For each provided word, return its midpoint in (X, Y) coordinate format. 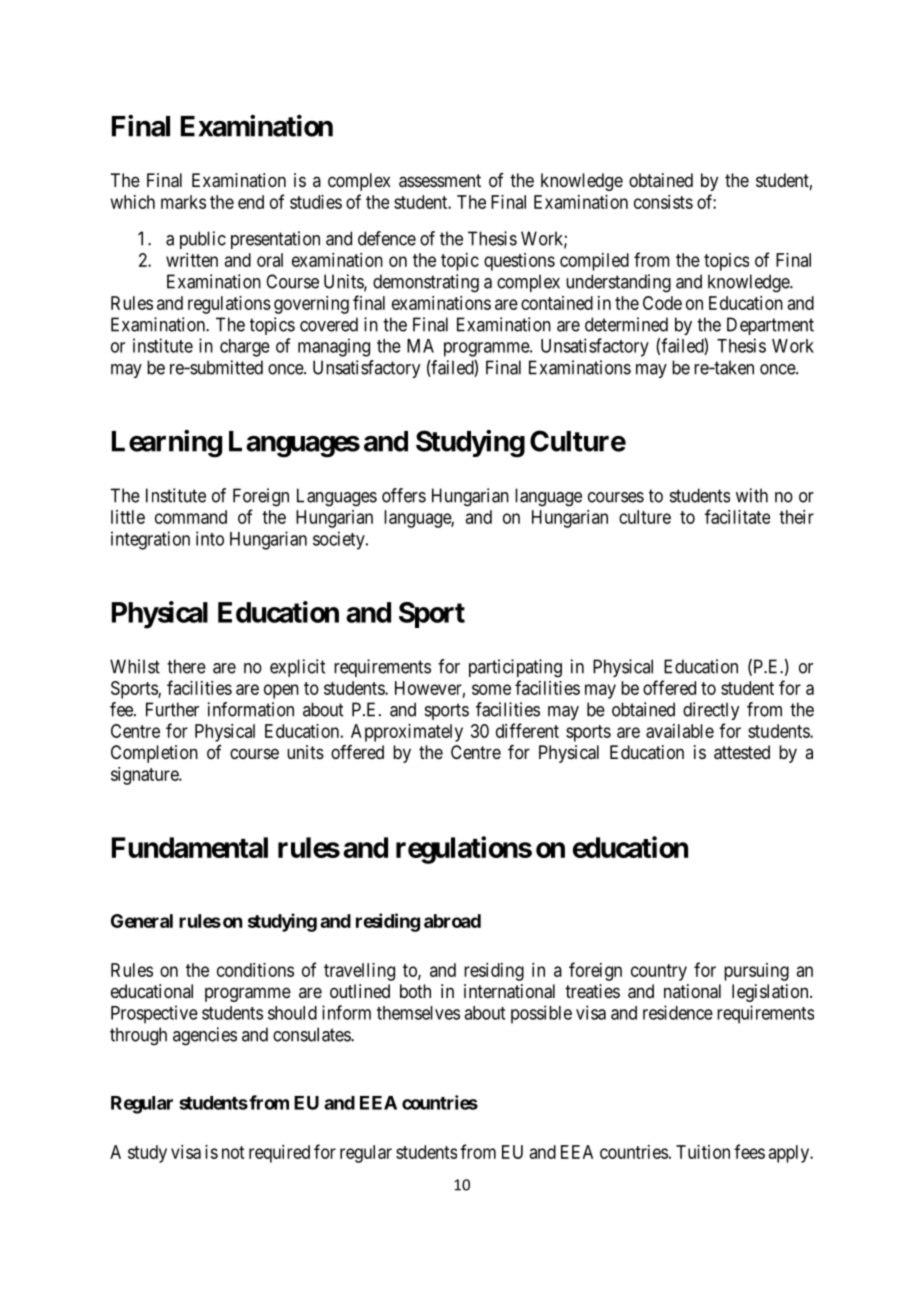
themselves (418, 1013)
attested (742, 752)
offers (404, 495)
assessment (440, 181)
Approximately (407, 733)
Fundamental (190, 847)
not (233, 1152)
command (191, 517)
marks (183, 202)
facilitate (737, 516)
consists (663, 202)
